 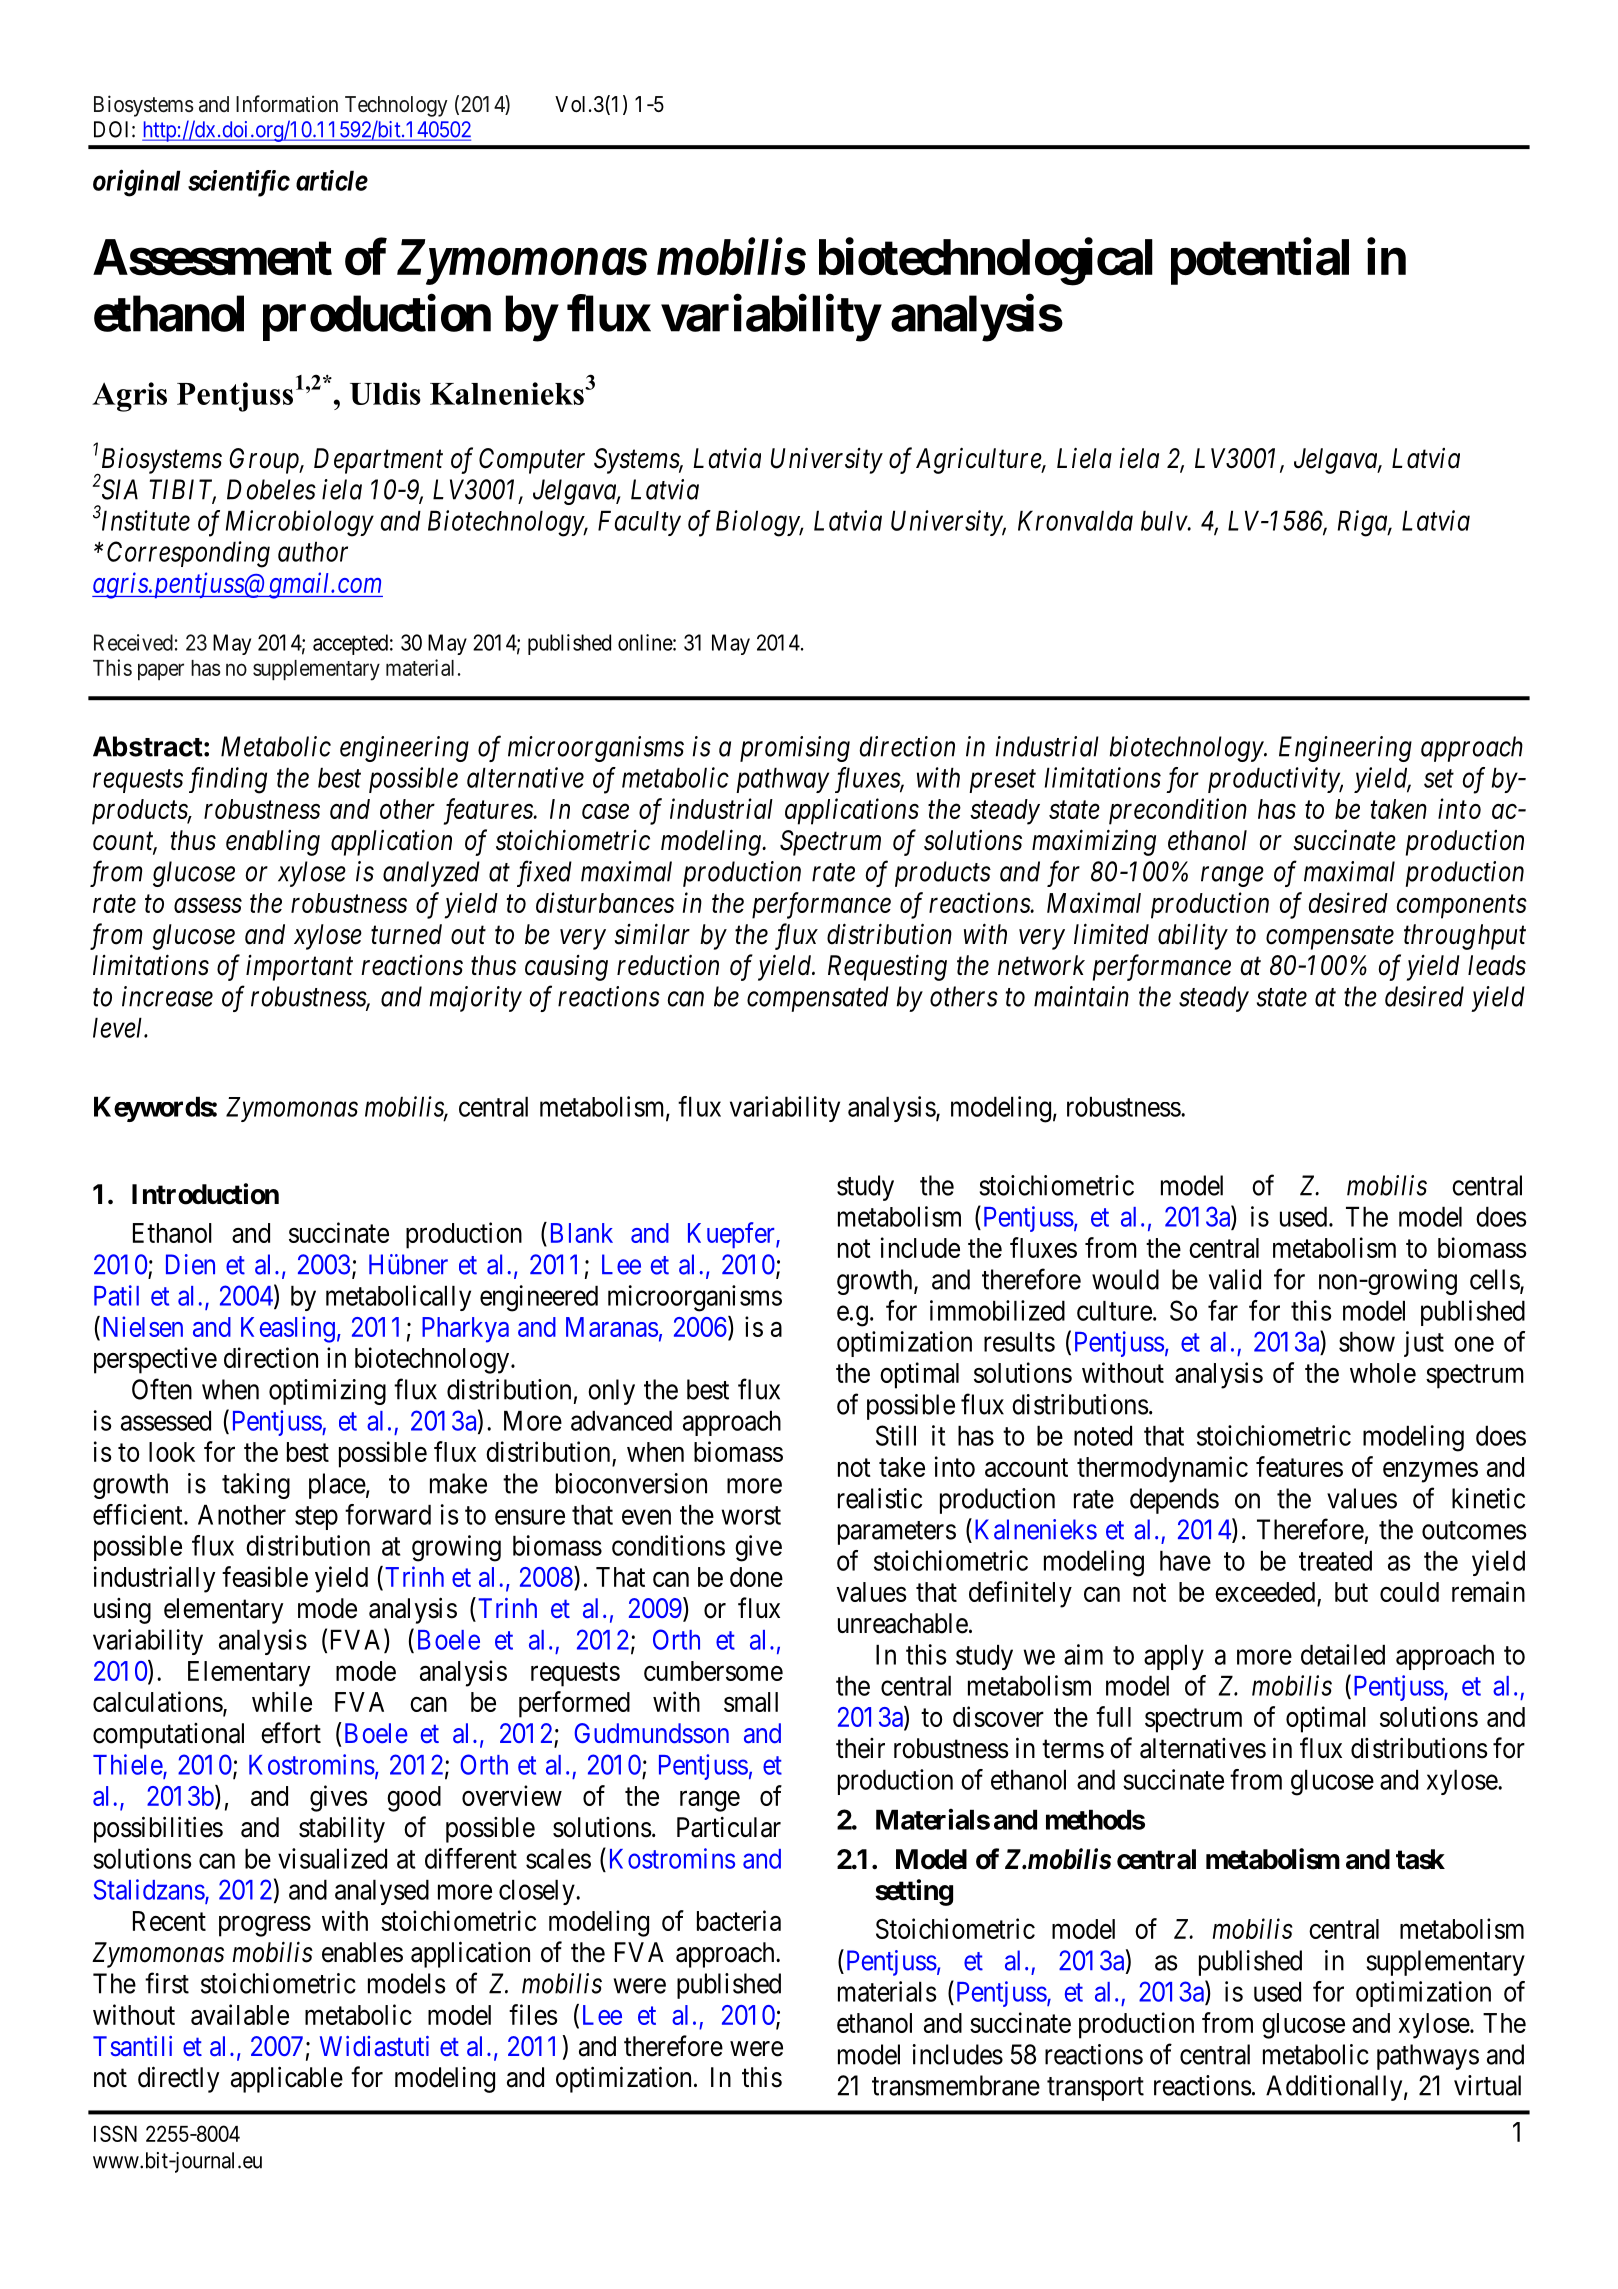 What do you see at coordinates (265, 1576) in the page?
I see `feasible` at bounding box center [265, 1576].
